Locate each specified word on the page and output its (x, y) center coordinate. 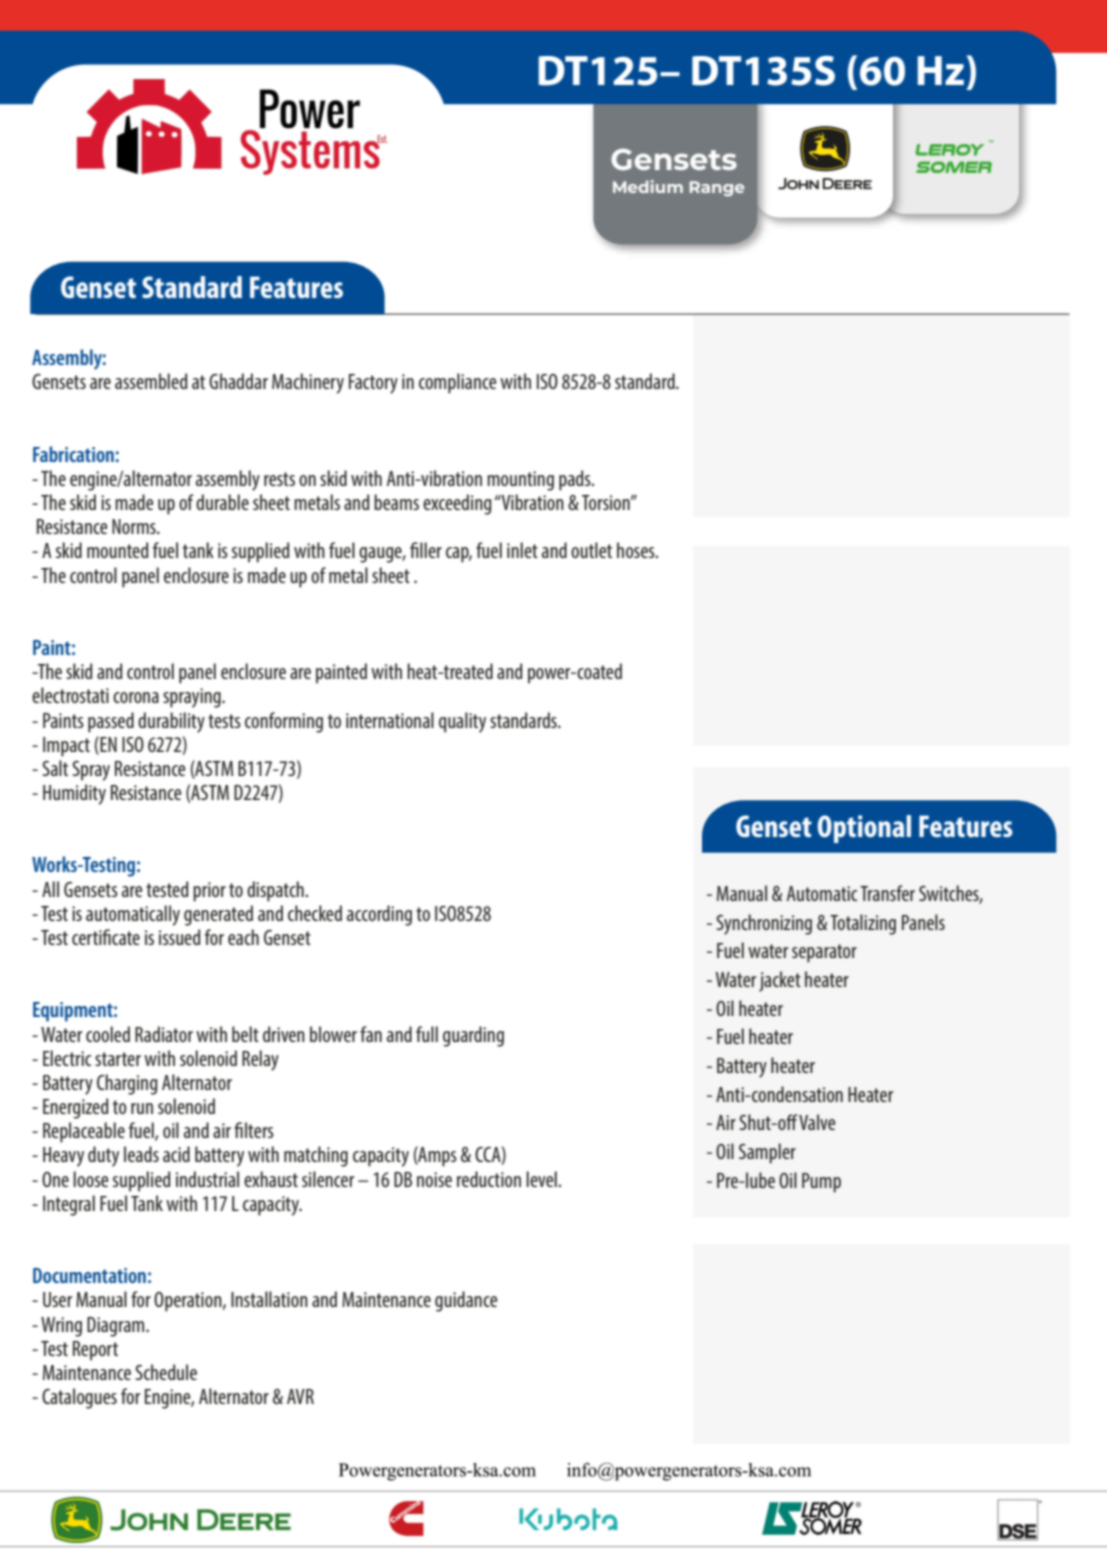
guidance (466, 1301)
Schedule (166, 1372)
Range (717, 189)
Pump (821, 1183)
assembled (151, 381)
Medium (648, 186)
